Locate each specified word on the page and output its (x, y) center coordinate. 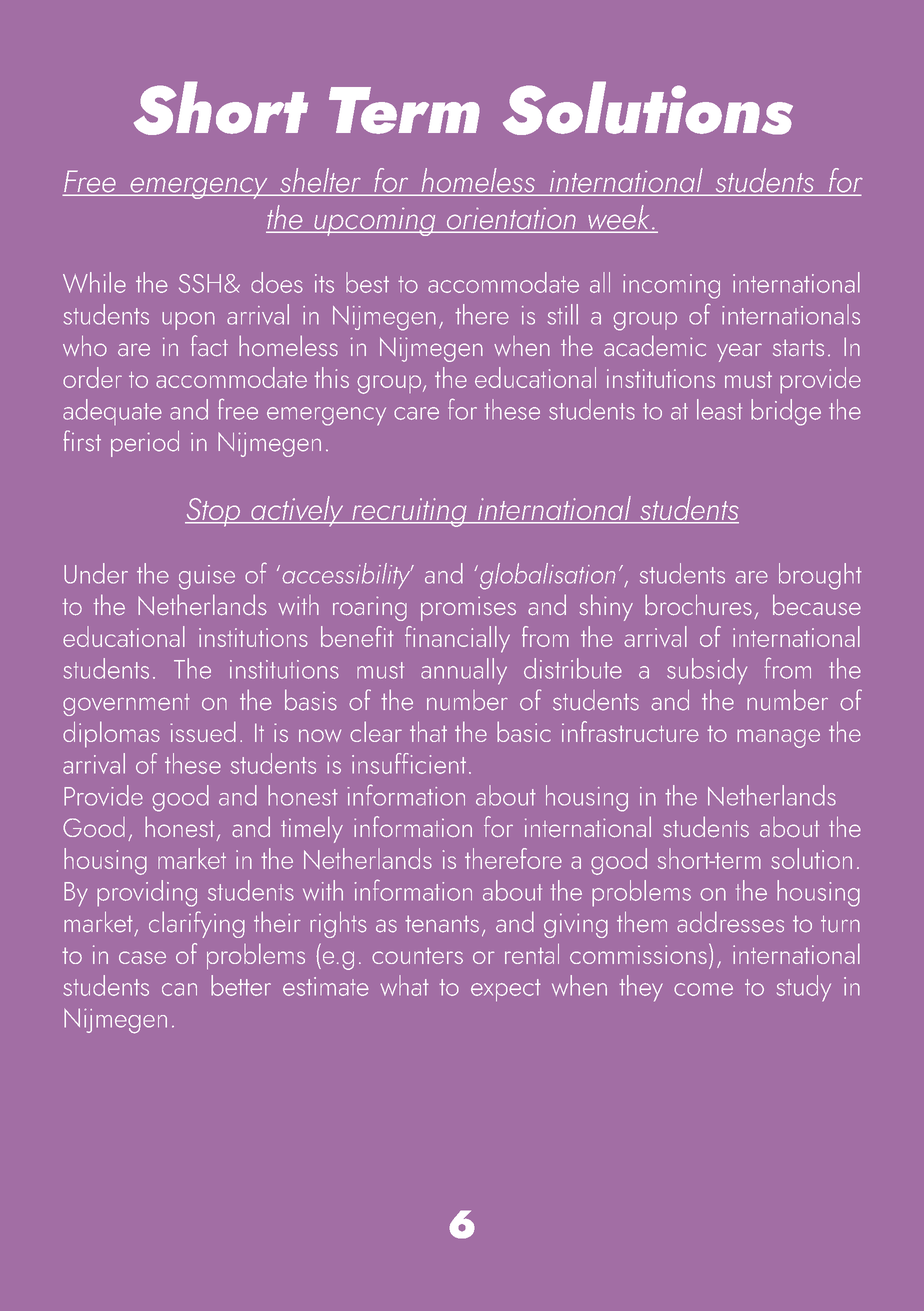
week (619, 218)
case (142, 957)
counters (417, 955)
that (428, 732)
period (145, 444)
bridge (786, 412)
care (416, 413)
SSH (200, 283)
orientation (511, 219)
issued (203, 731)
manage (778, 738)
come (703, 989)
